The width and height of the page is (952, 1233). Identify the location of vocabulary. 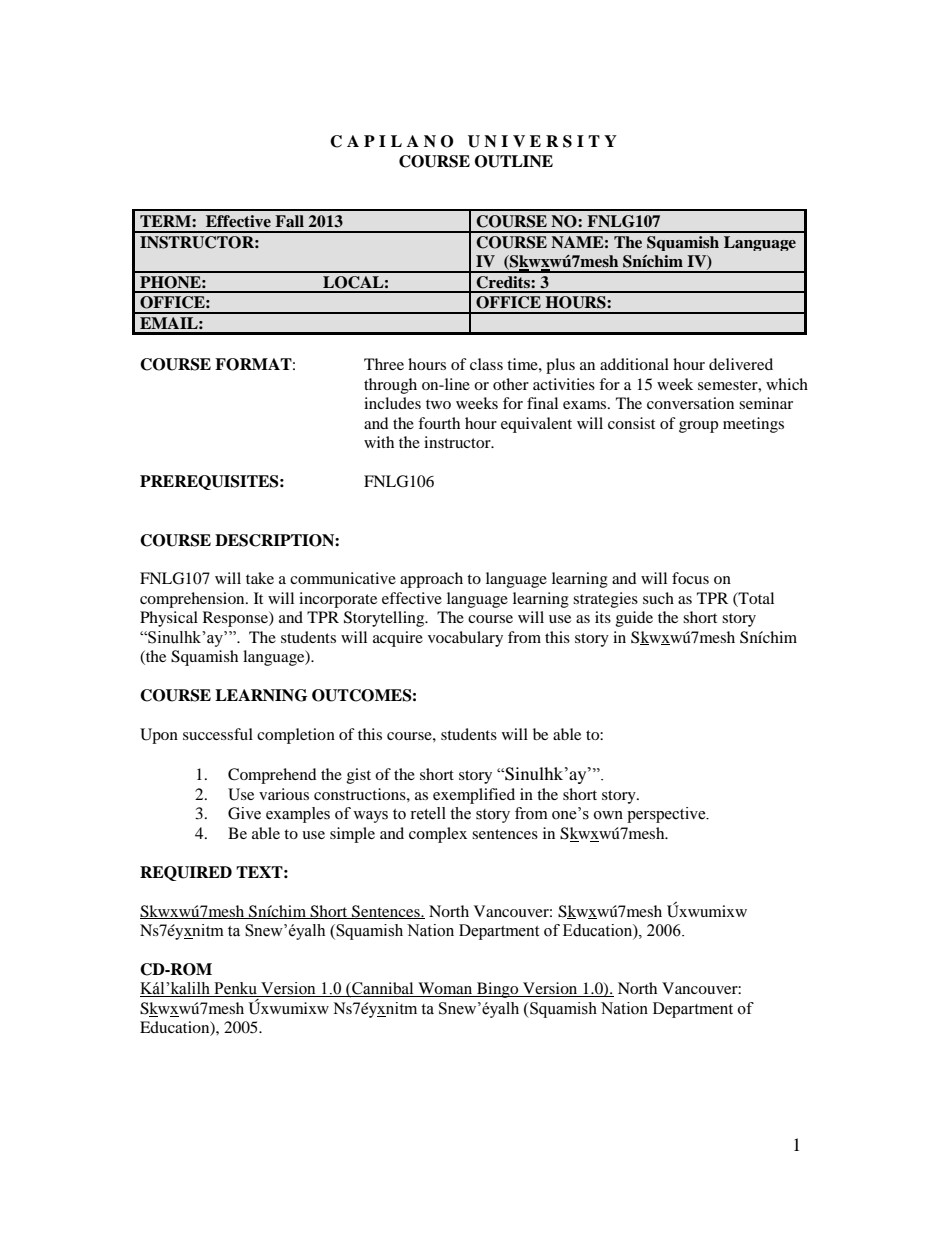
(465, 639).
